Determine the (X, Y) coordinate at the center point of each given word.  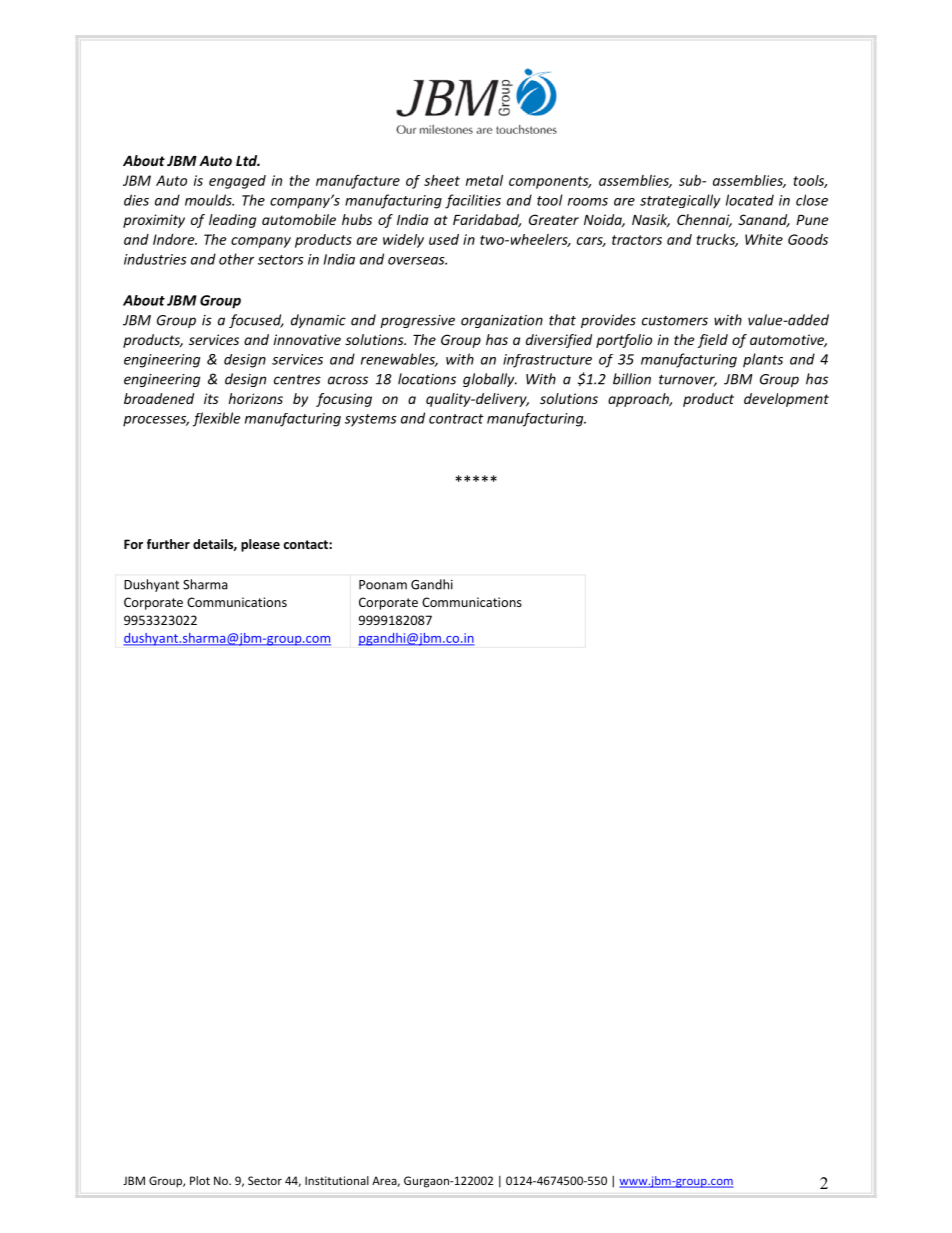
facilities (473, 201)
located (750, 200)
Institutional (337, 1180)
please (260, 545)
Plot (200, 1180)
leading (232, 221)
